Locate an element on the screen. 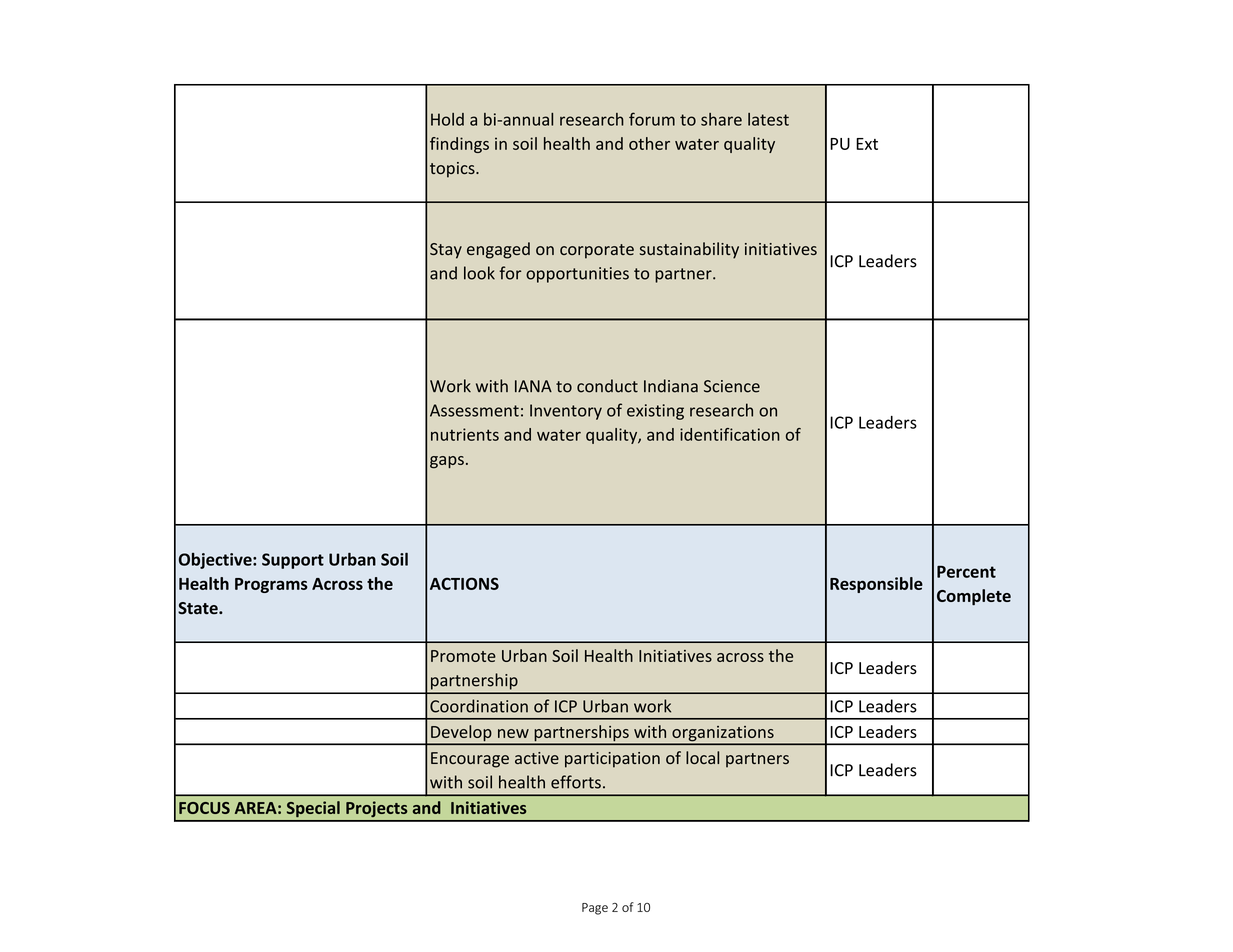 The image size is (1233, 952). Science is located at coordinates (732, 386).
